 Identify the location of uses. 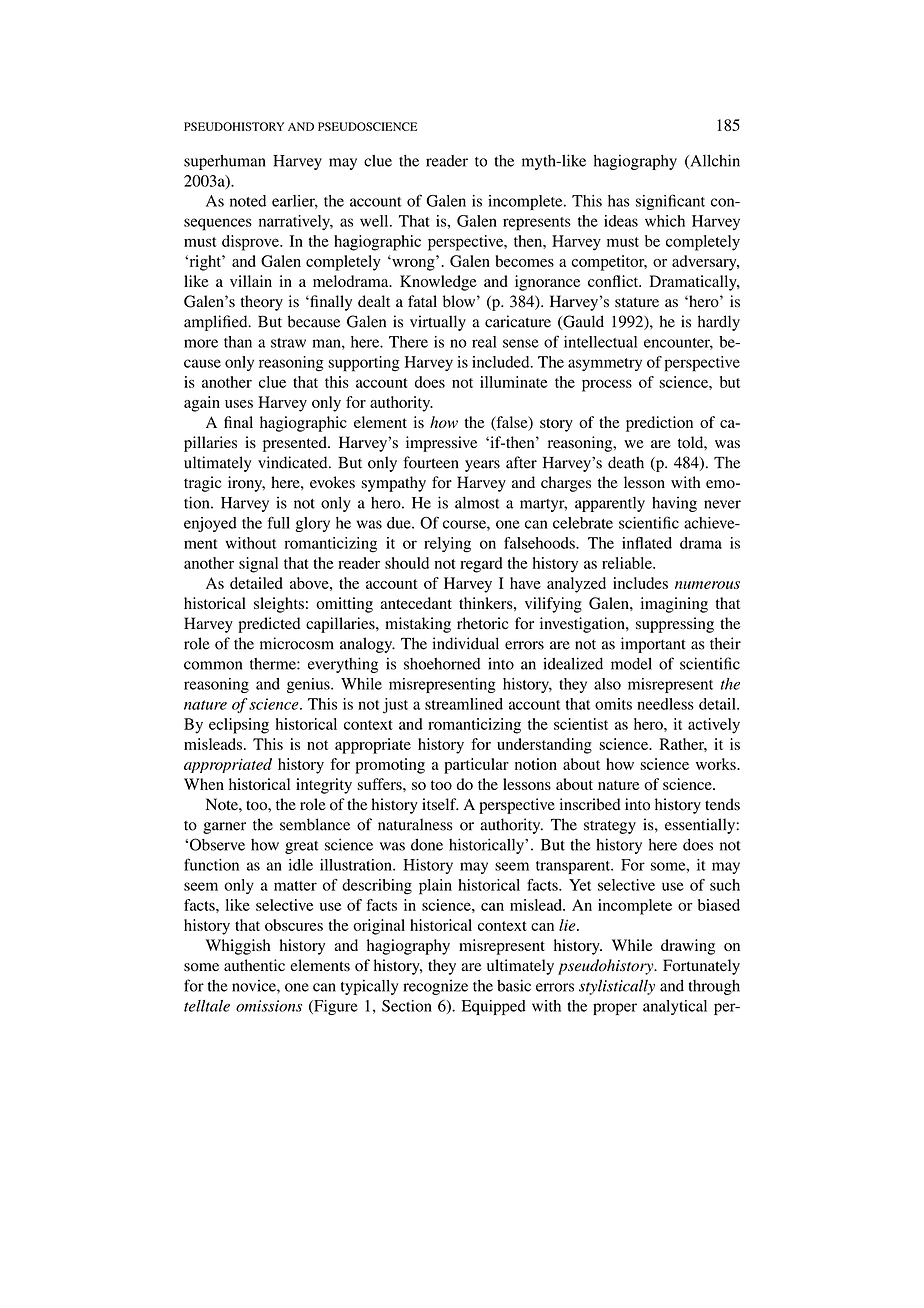
(239, 404).
